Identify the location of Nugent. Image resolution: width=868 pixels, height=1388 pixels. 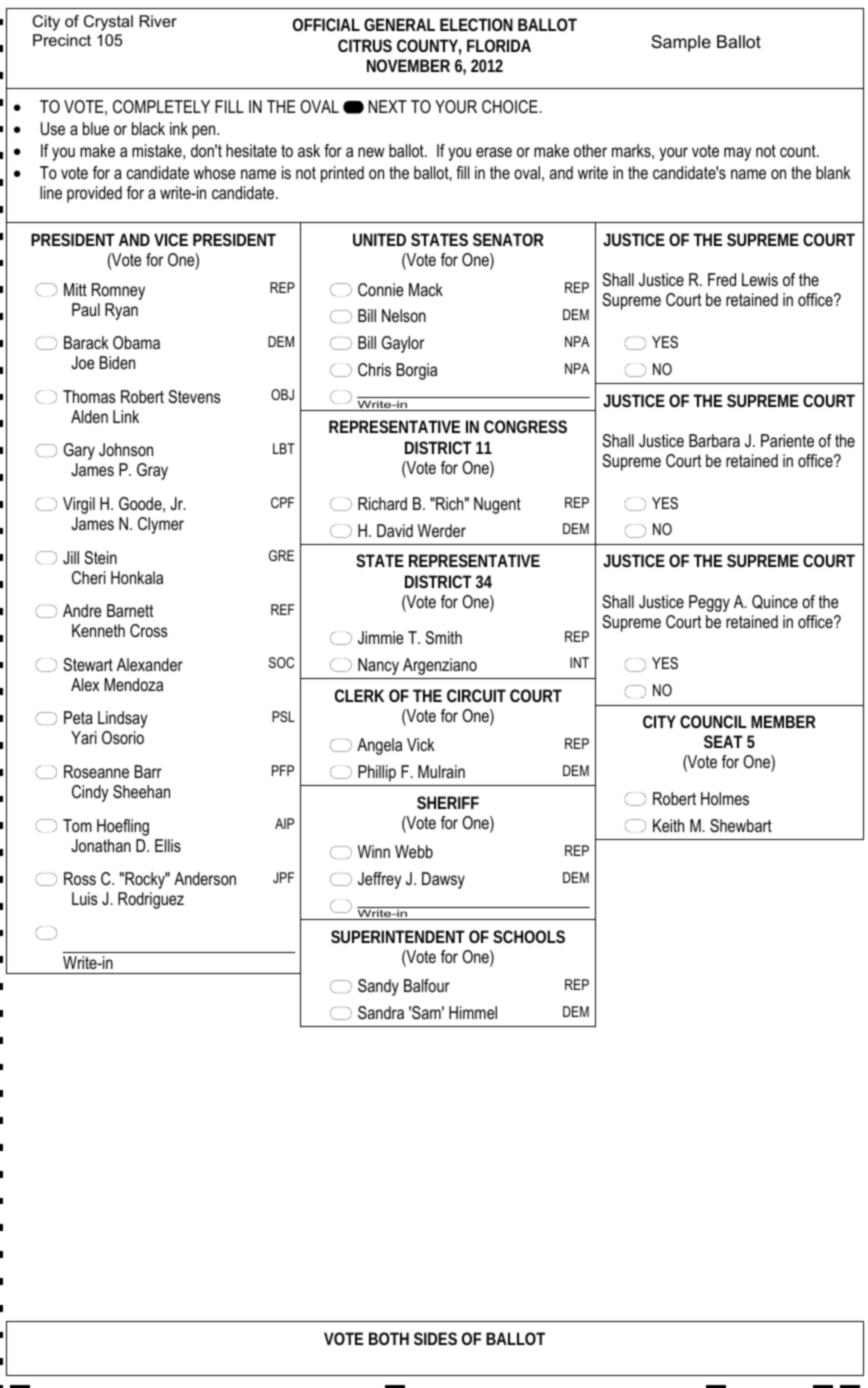
(497, 505).
